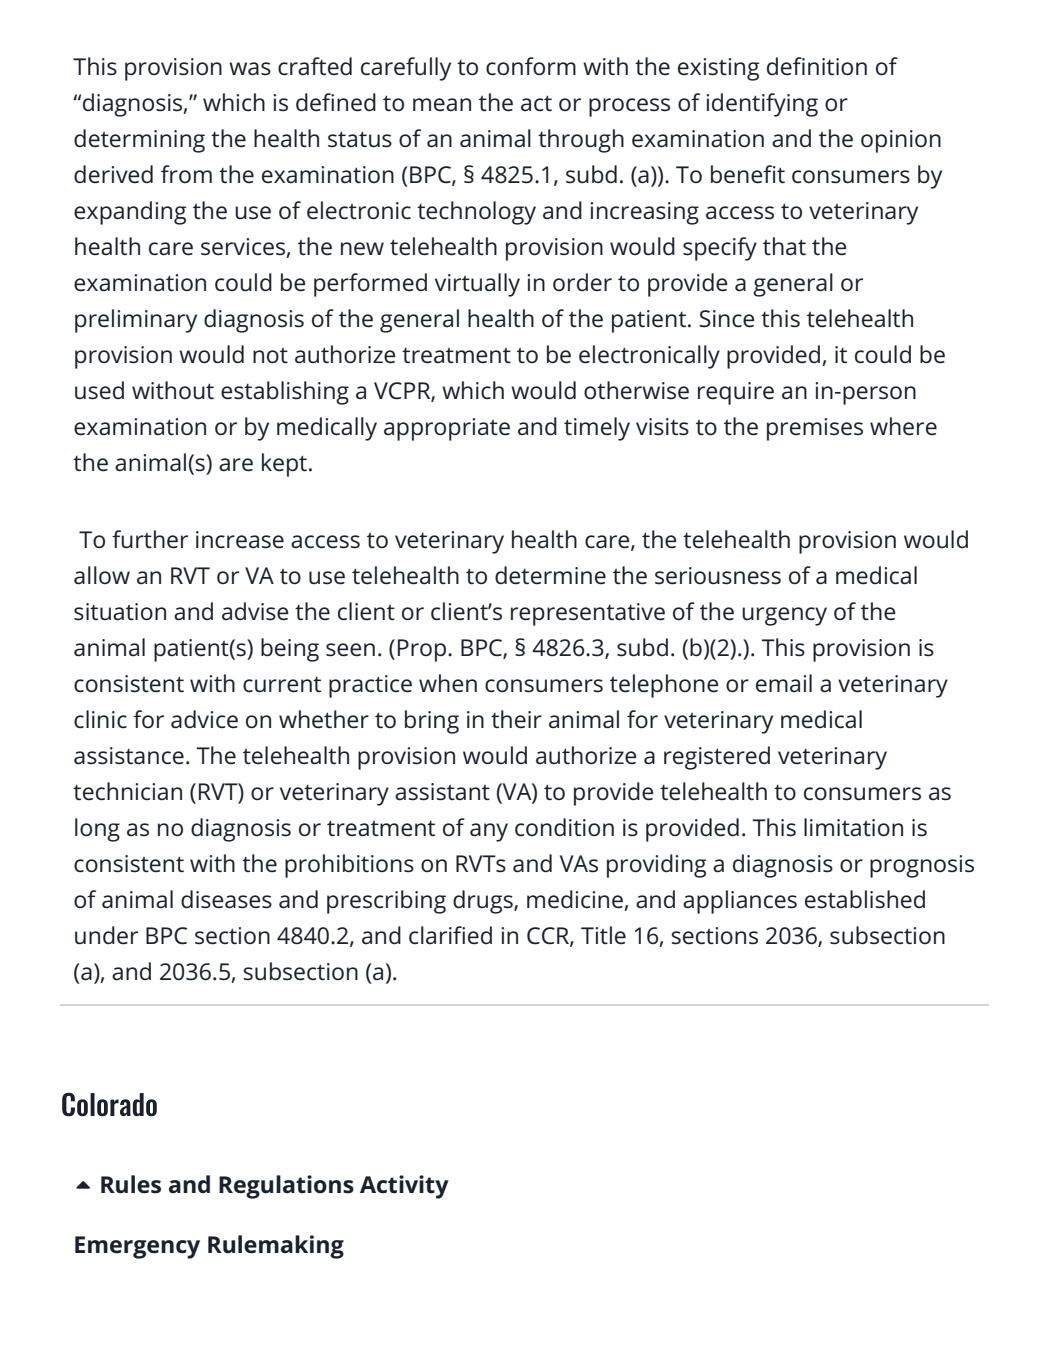 Image resolution: width=1048 pixels, height=1356 pixels. Describe the element at coordinates (250, 69) in the document. I see `was` at that location.
